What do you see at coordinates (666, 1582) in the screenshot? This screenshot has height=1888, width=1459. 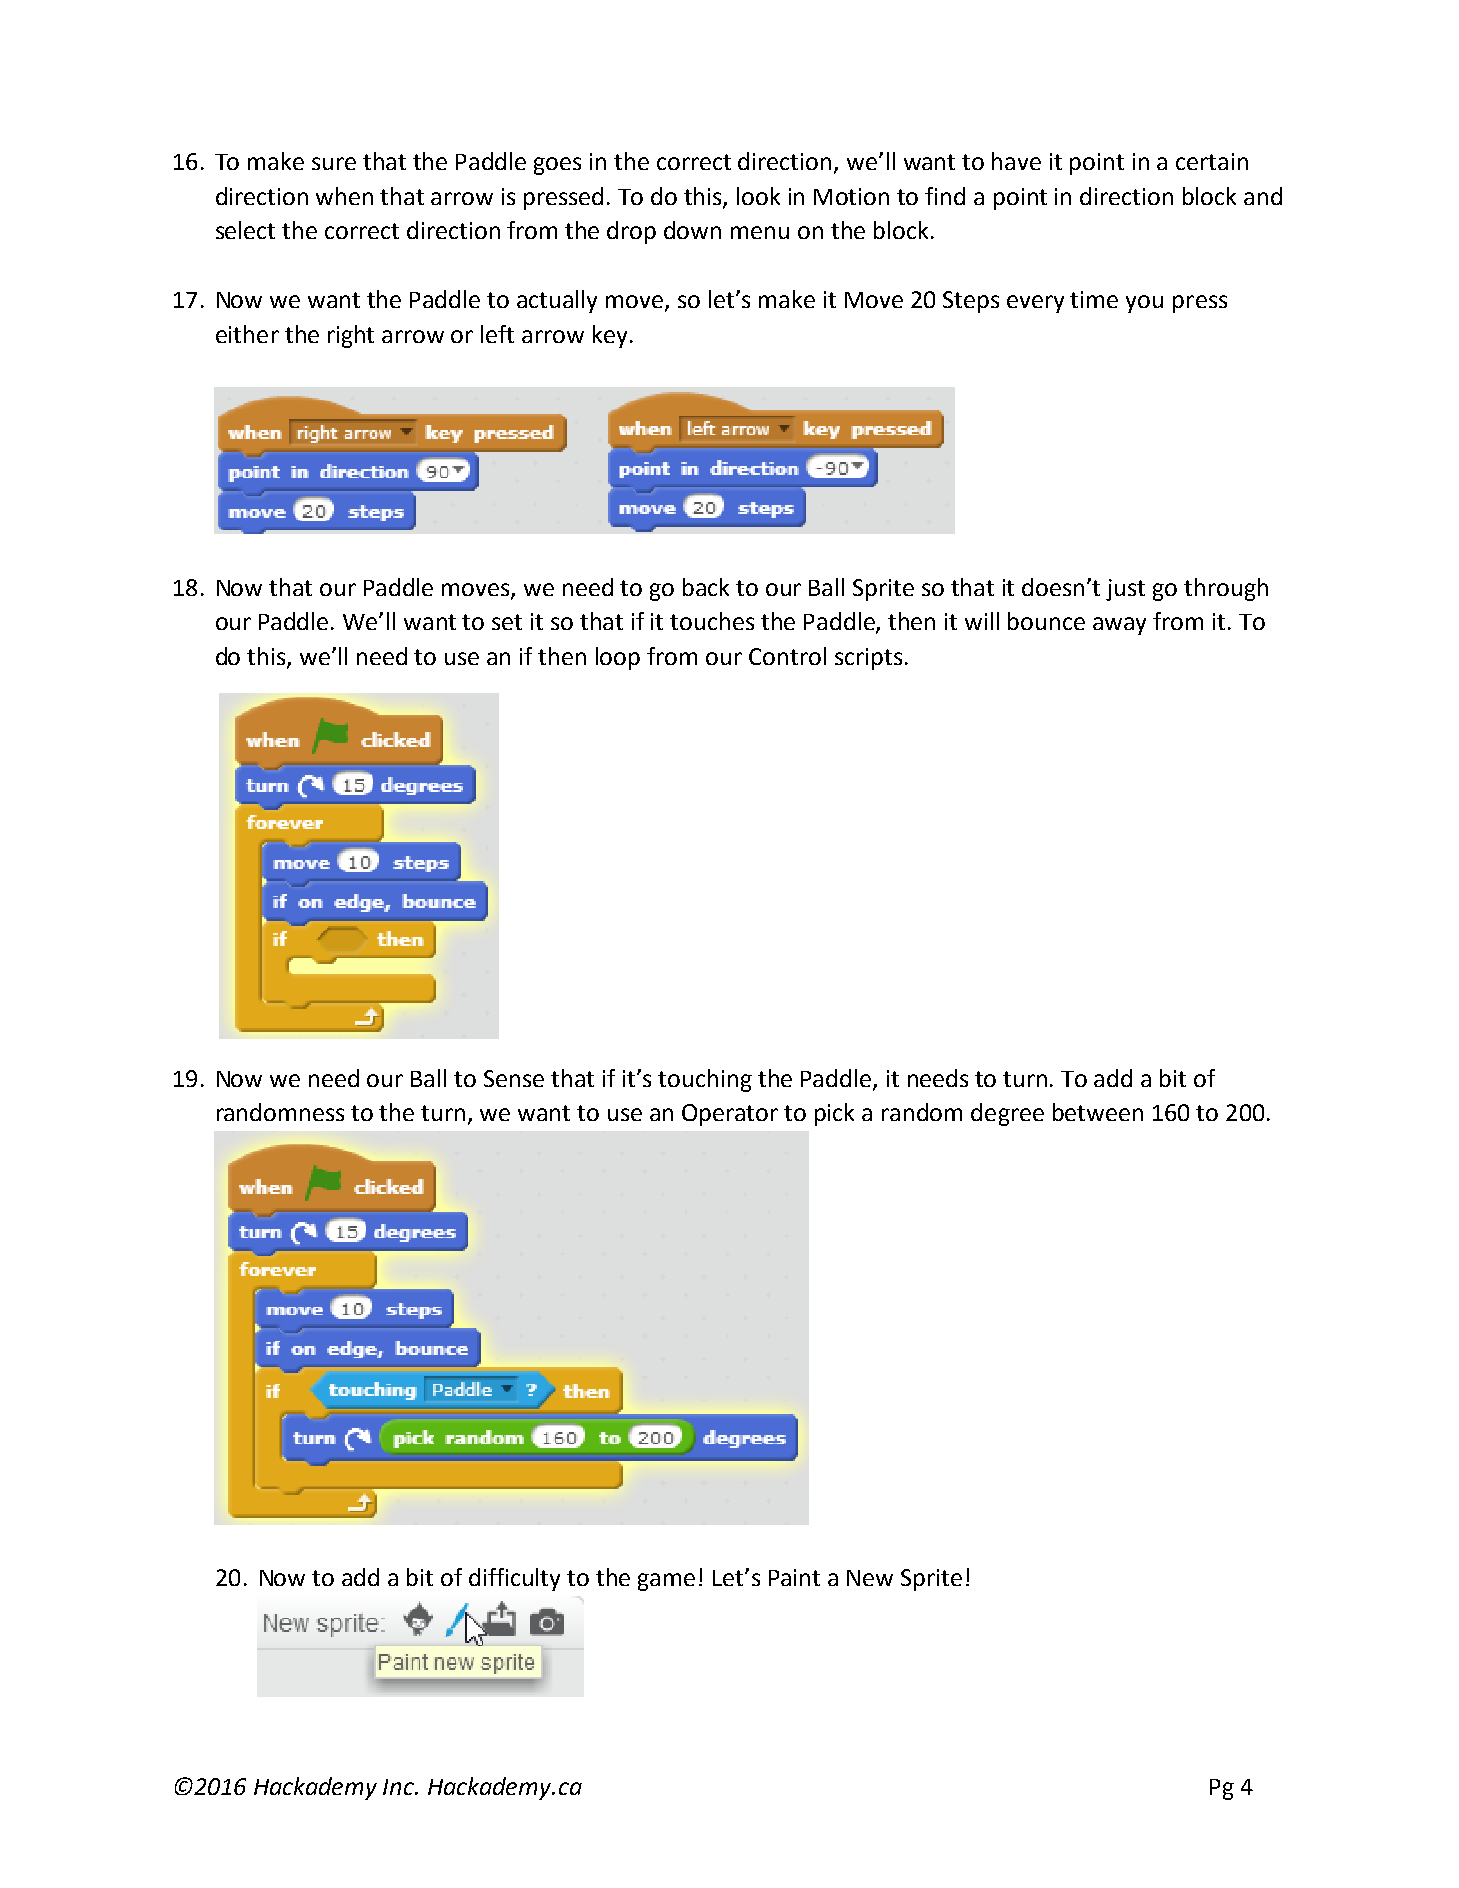 I see `game` at bounding box center [666, 1582].
